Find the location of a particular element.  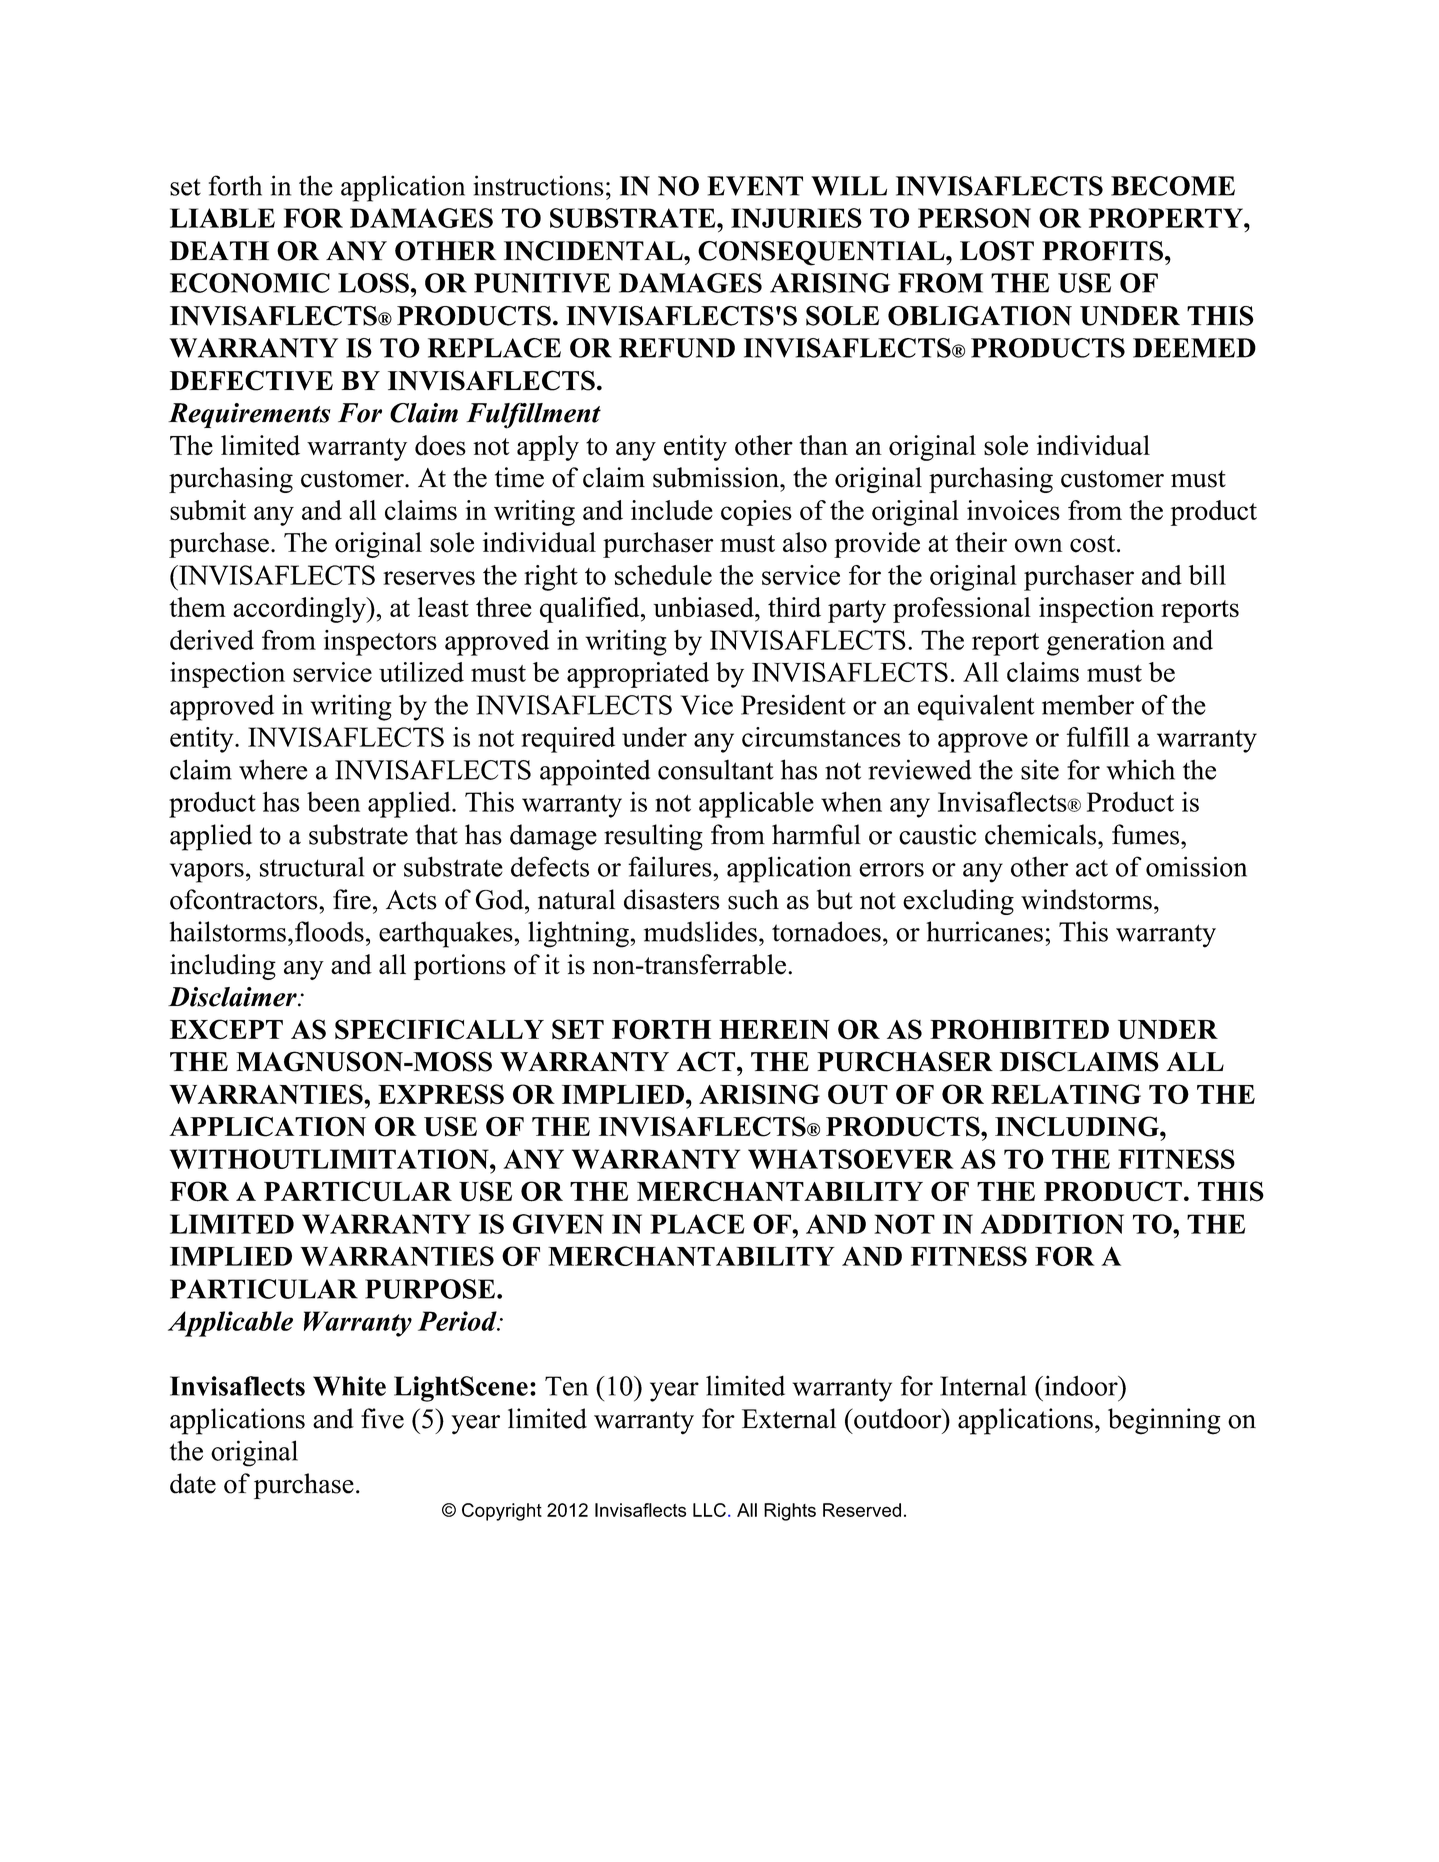

WHATSOEVER is located at coordinates (851, 1159).
